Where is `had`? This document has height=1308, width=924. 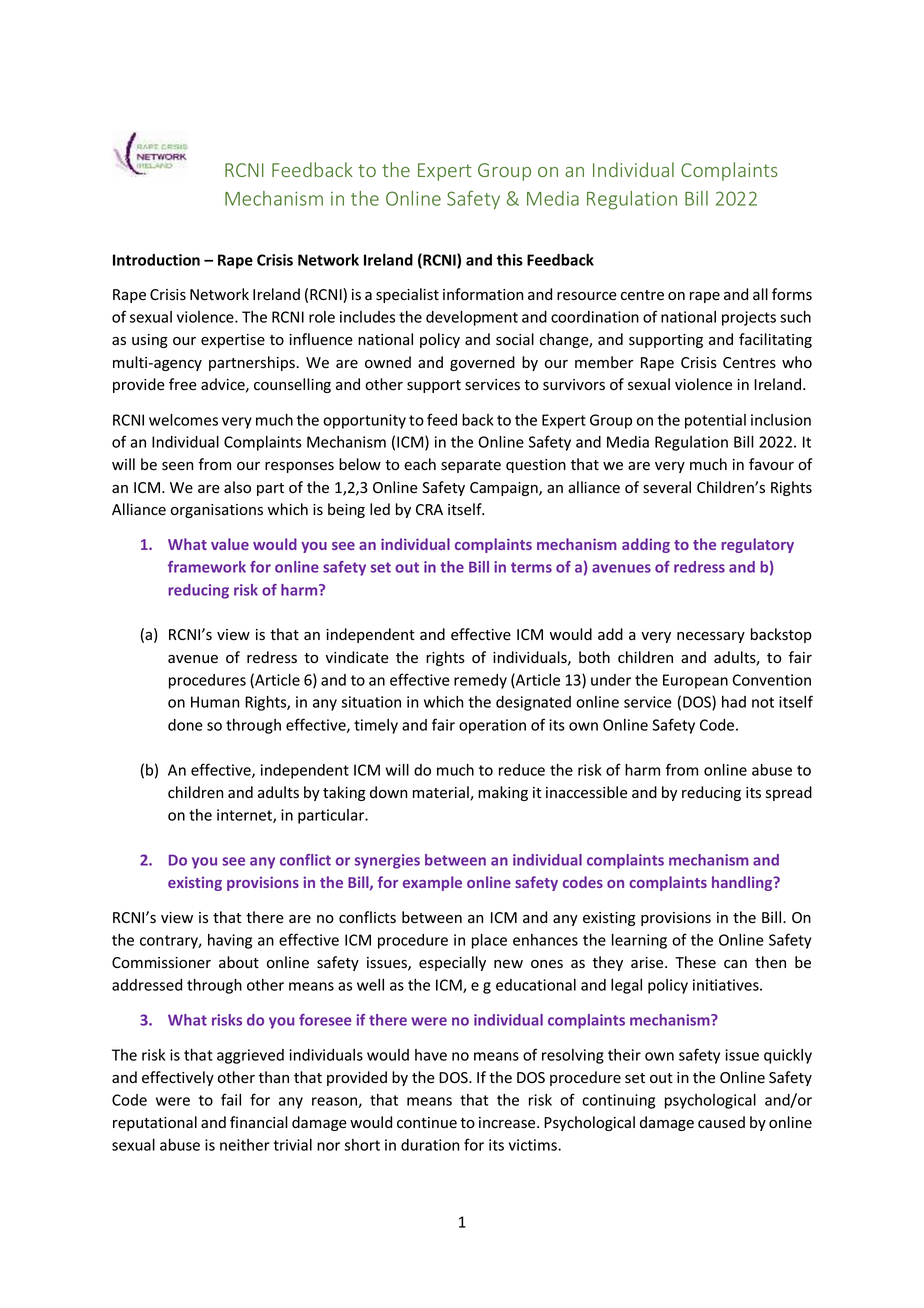 had is located at coordinates (734, 702).
